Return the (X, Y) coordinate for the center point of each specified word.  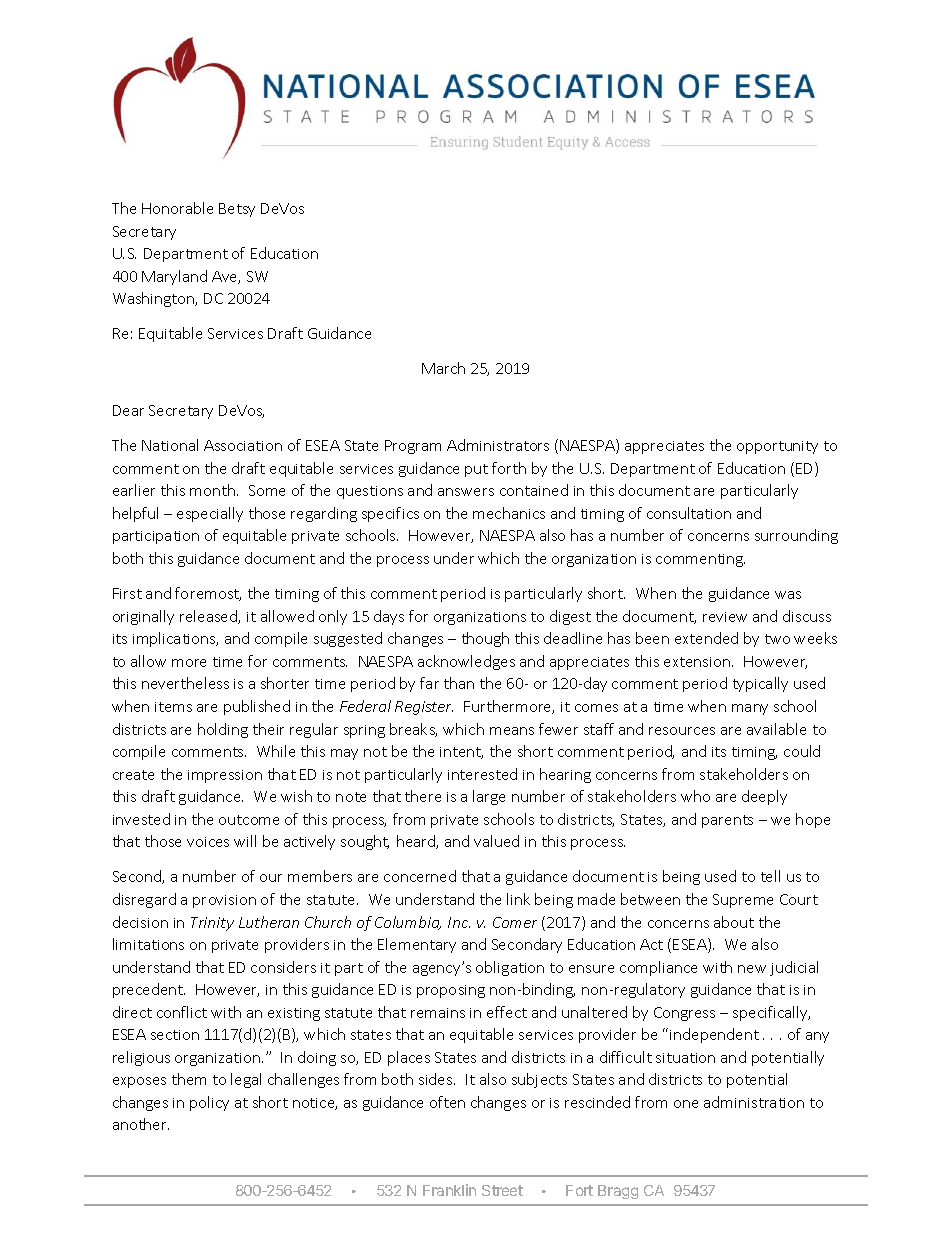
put (476, 470)
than (459, 683)
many (750, 709)
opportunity (777, 447)
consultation (689, 513)
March (443, 368)
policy (209, 1103)
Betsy (237, 210)
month (212, 490)
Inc (459, 922)
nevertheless (185, 683)
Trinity (212, 924)
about (734, 922)
